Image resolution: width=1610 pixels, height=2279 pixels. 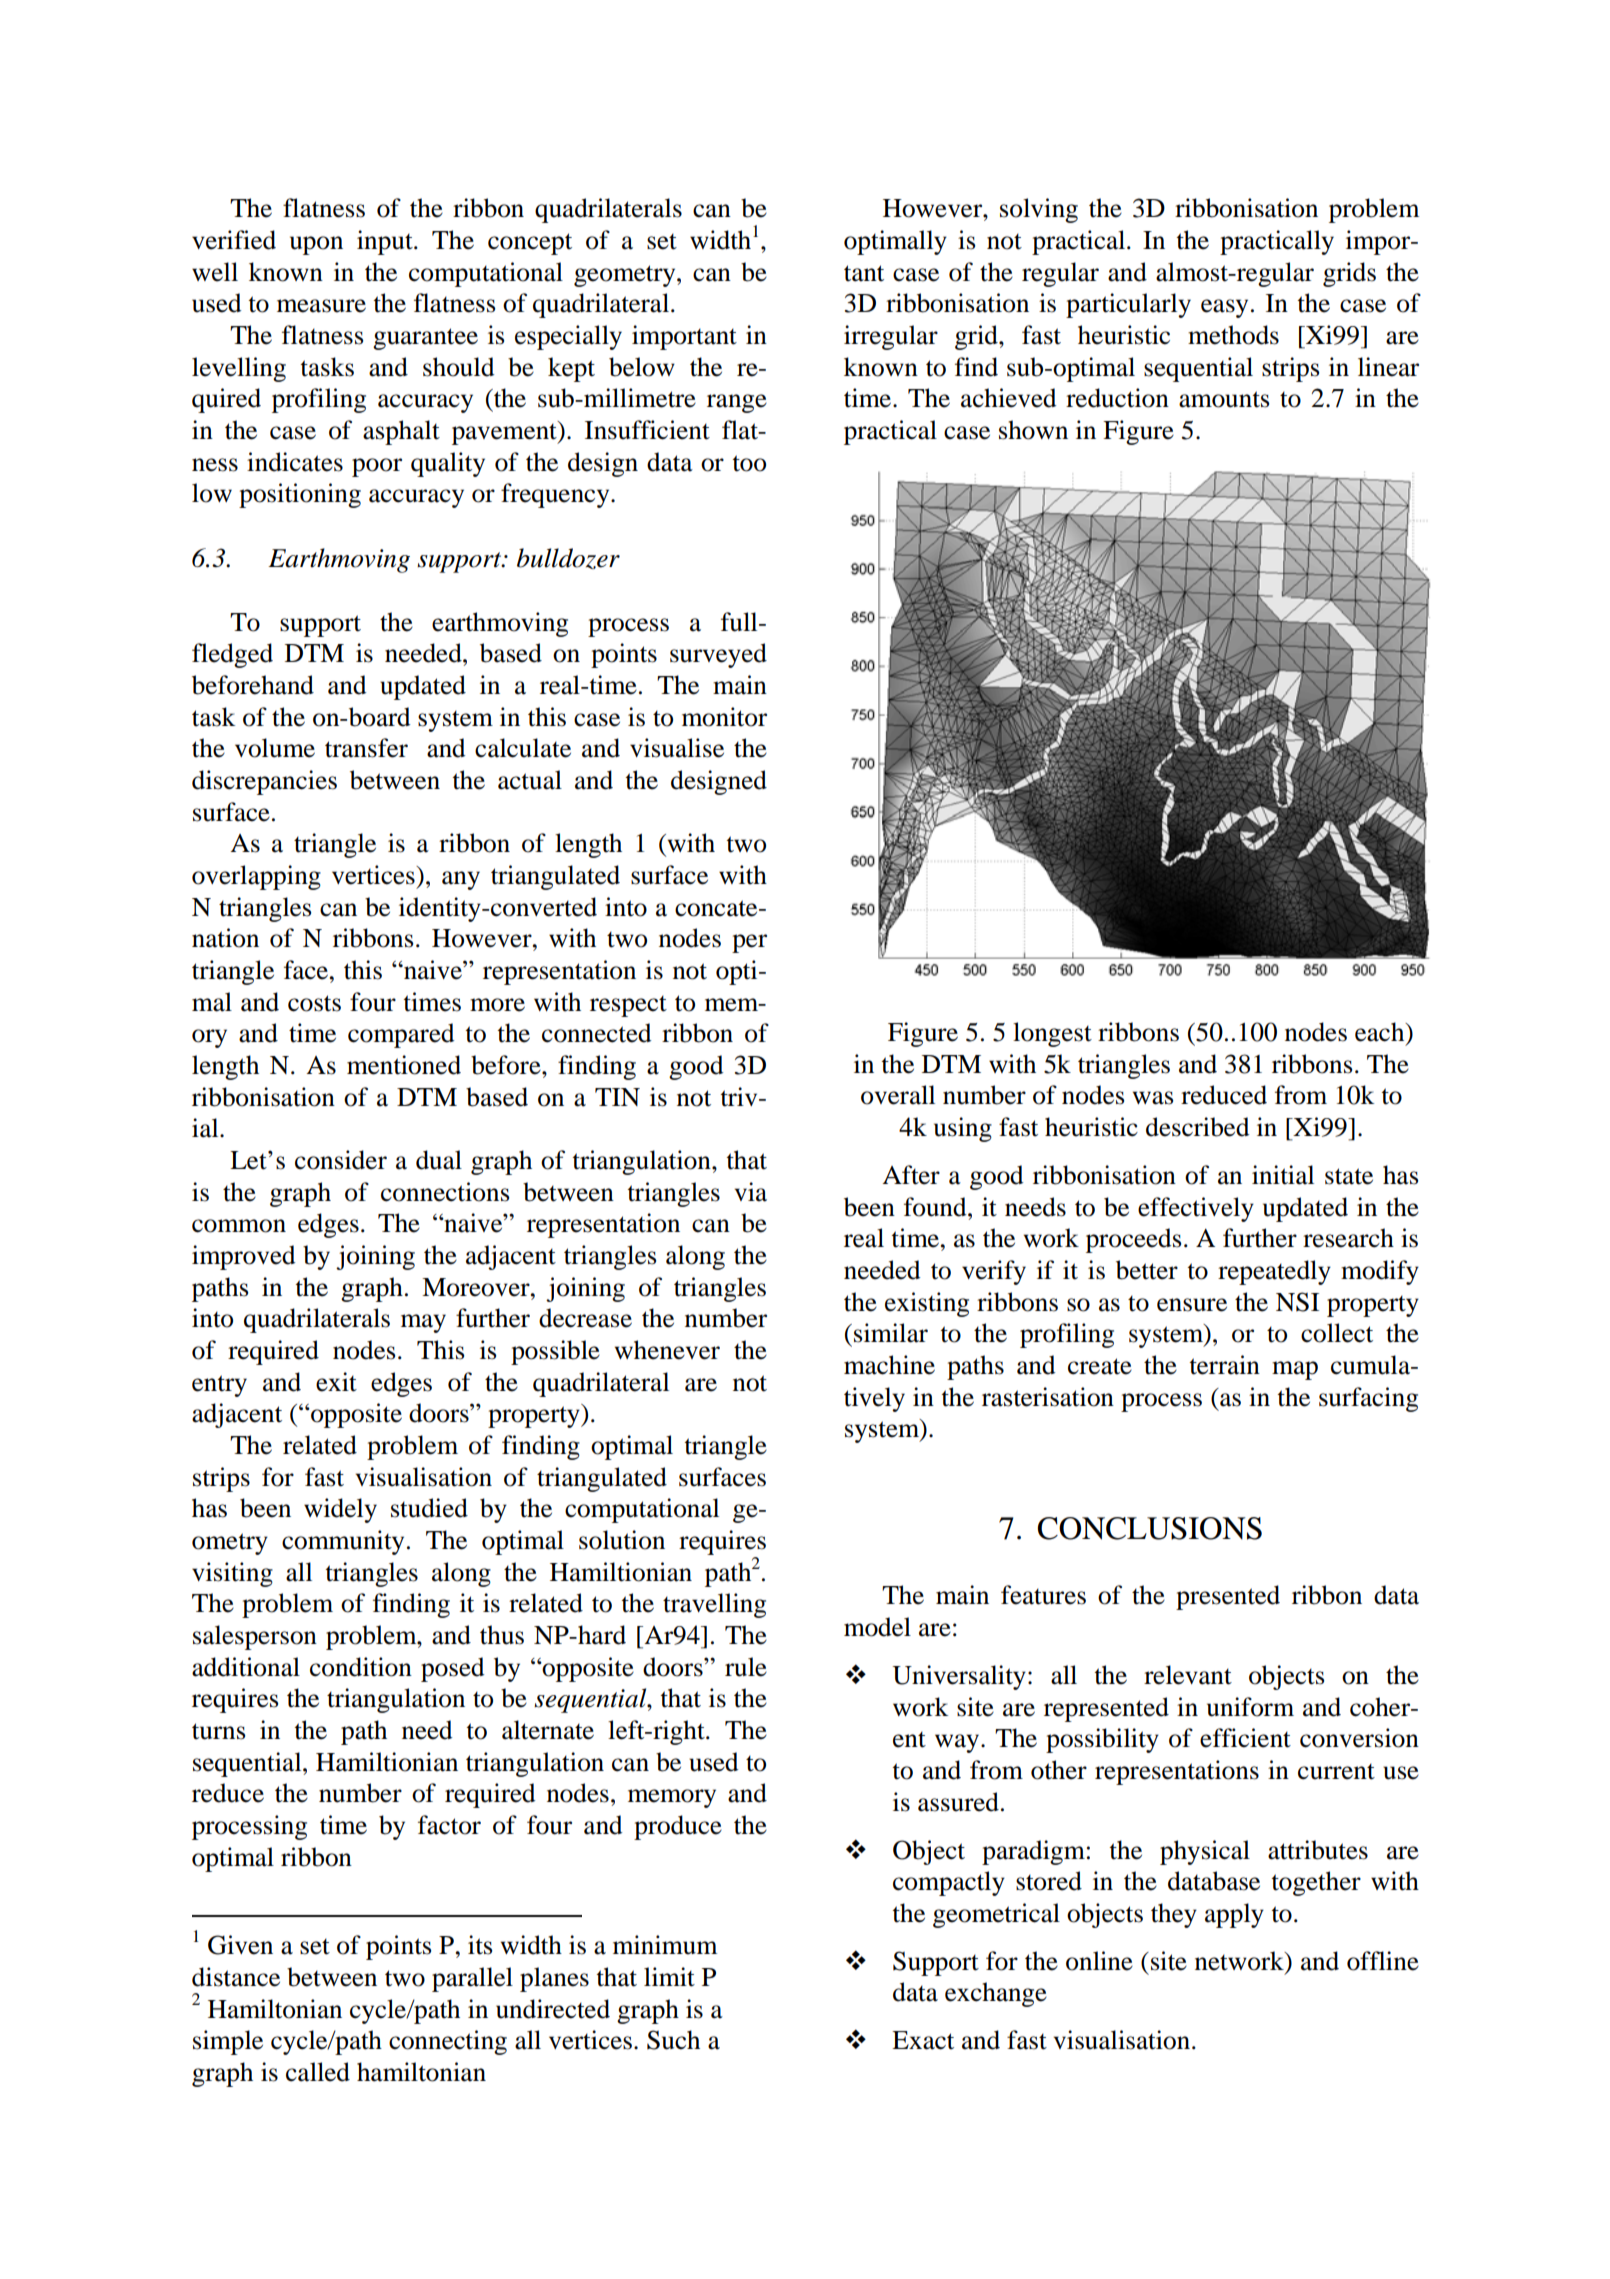 What do you see at coordinates (318, 2072) in the document?
I see `called` at bounding box center [318, 2072].
